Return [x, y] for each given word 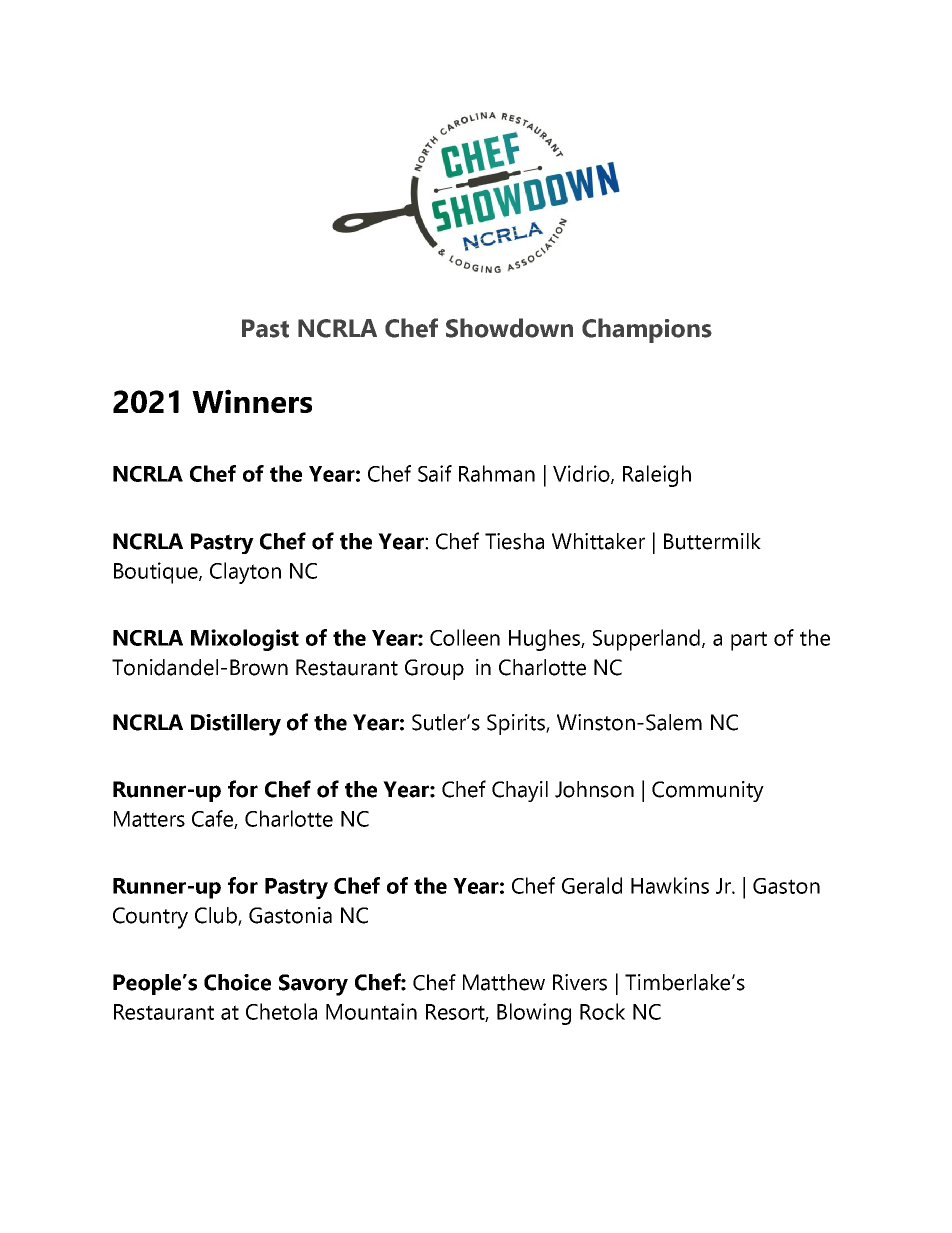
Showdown [509, 328]
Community [708, 791]
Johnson [594, 789]
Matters [149, 819]
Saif [435, 473]
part [749, 641]
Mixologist [245, 640]
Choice [237, 982]
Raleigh [657, 476]
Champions [647, 330]
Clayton [245, 573]
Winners [252, 401]
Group [434, 669]
